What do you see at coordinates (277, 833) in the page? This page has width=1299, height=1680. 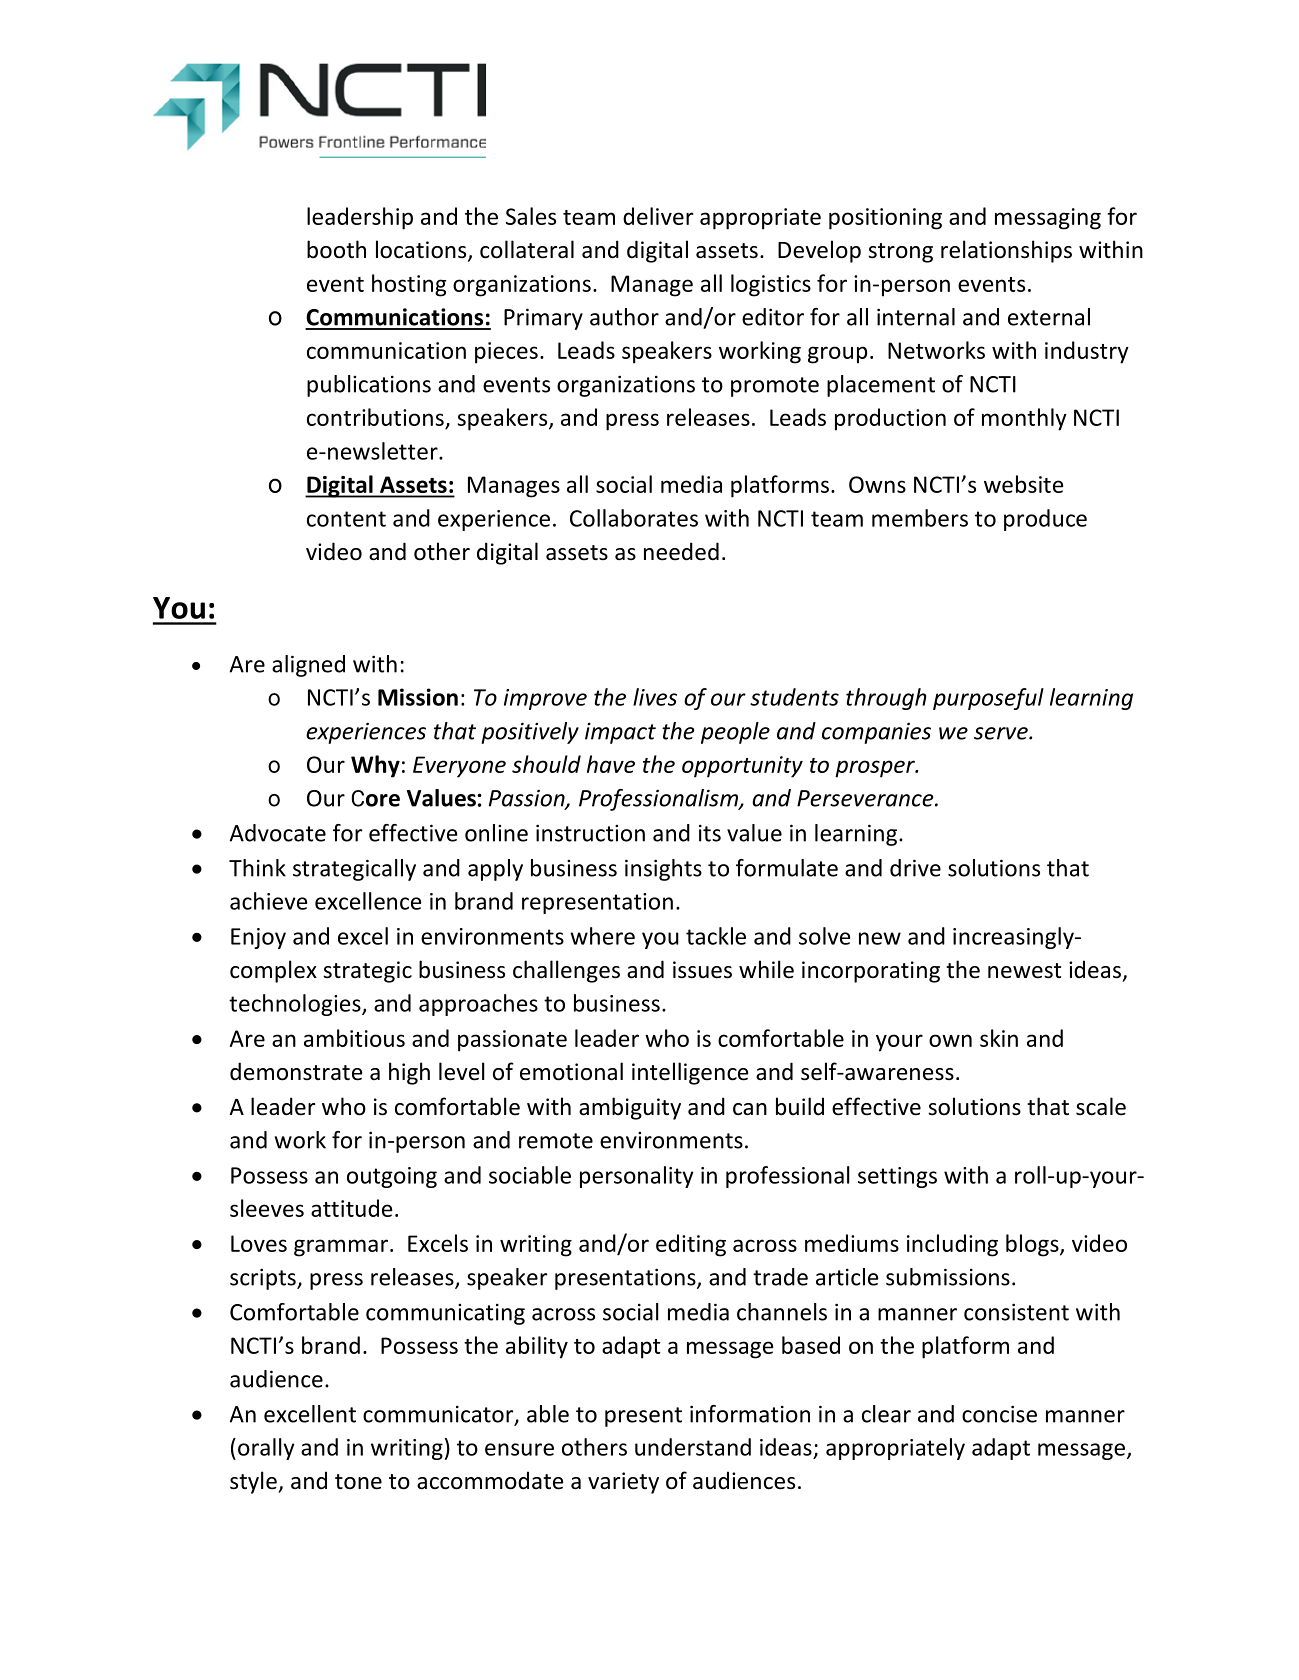 I see `Advocate` at bounding box center [277, 833].
